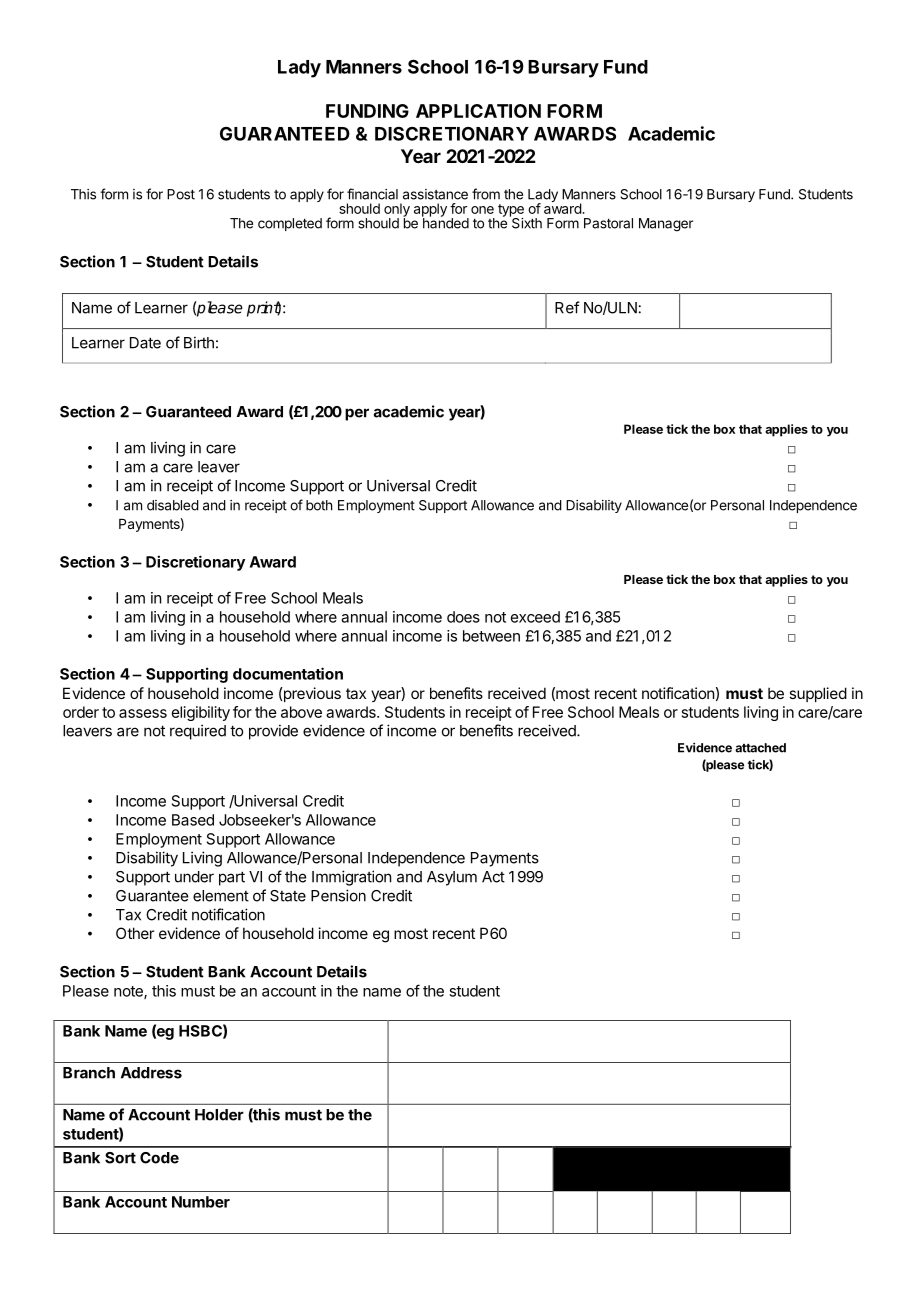 The height and width of the screenshot is (1308, 924). Describe the element at coordinates (567, 307) in the screenshot. I see `Ref` at that location.
